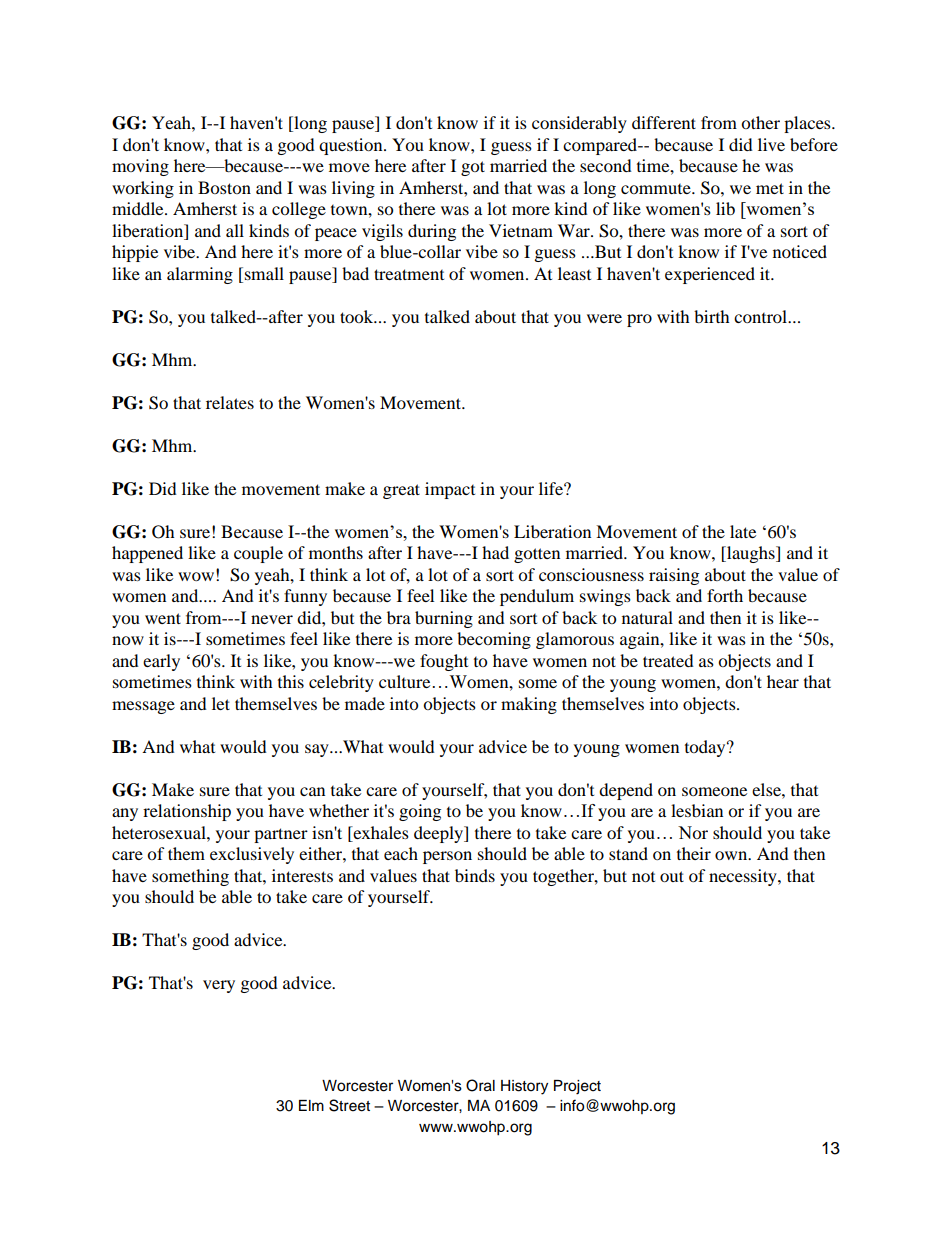 Image resolution: width=952 pixels, height=1233 pixels. What do you see at coordinates (358, 316) in the page?
I see `took` at bounding box center [358, 316].
